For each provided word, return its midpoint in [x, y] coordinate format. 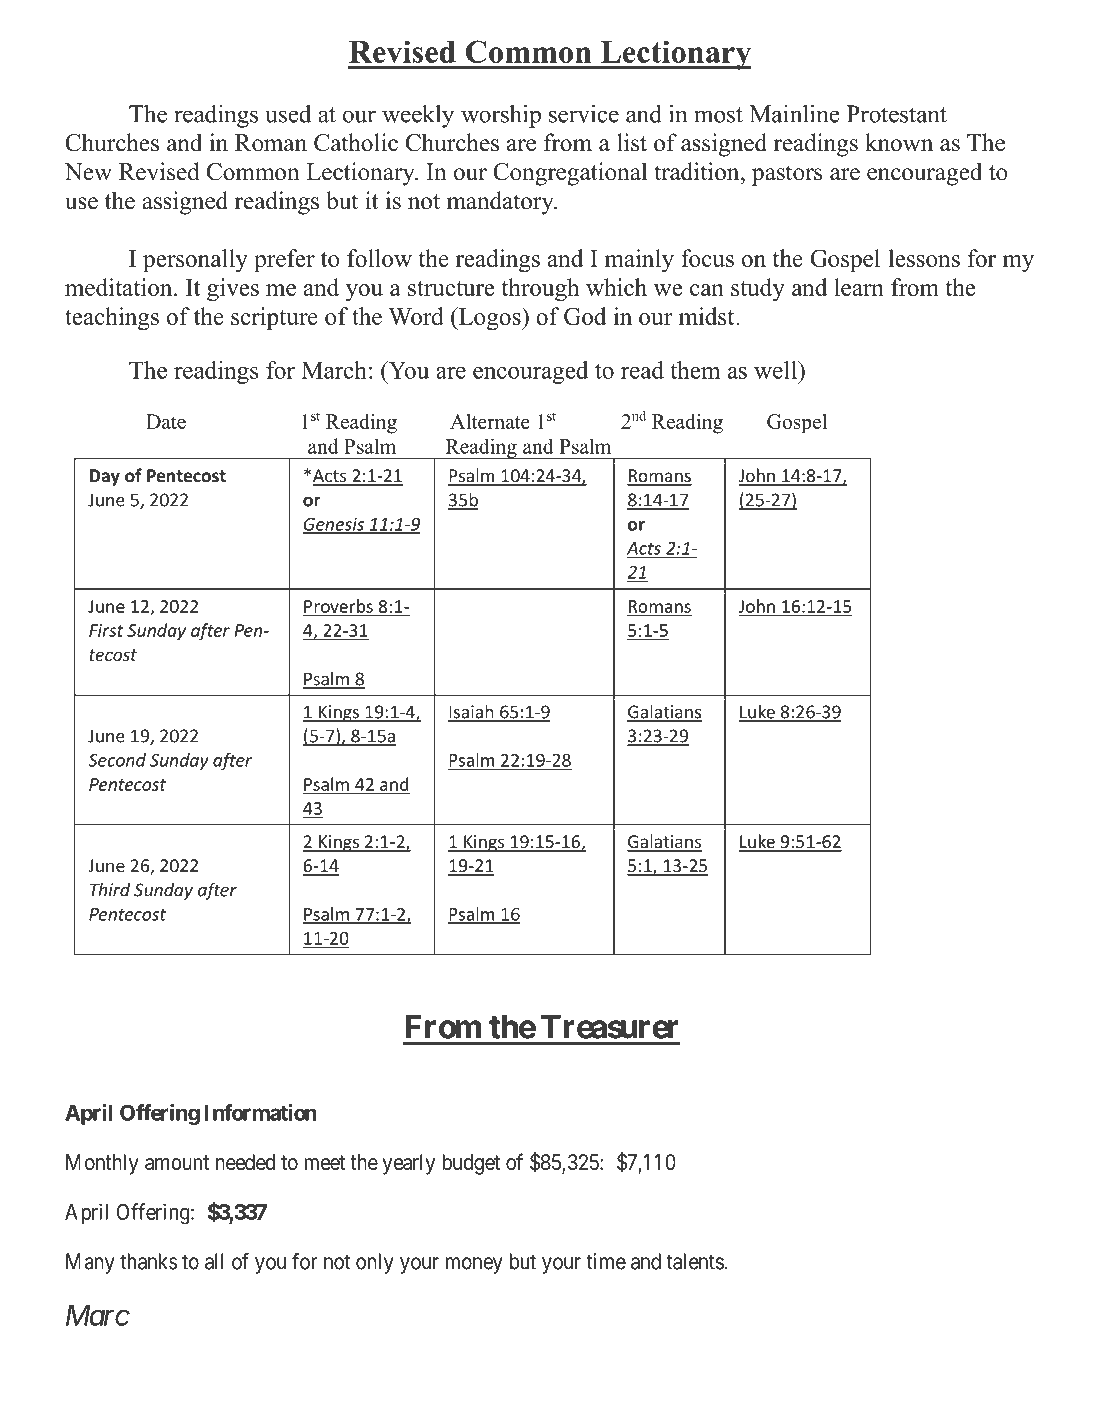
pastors [787, 175]
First [106, 630]
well [776, 370]
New [88, 172]
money [474, 1265]
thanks [149, 1261]
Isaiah [472, 712]
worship [501, 116]
